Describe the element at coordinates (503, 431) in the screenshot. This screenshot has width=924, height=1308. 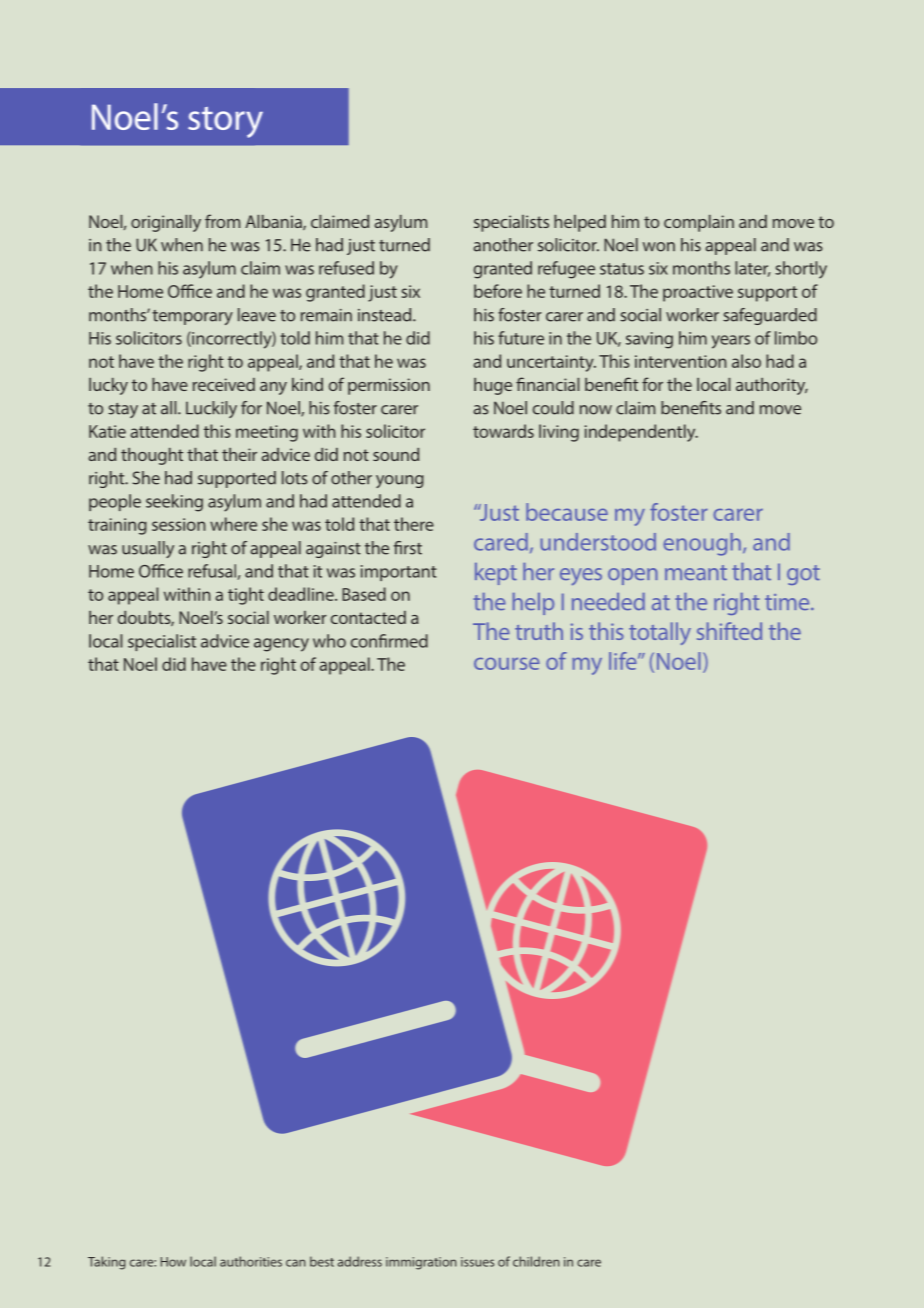
I see `towards` at that location.
